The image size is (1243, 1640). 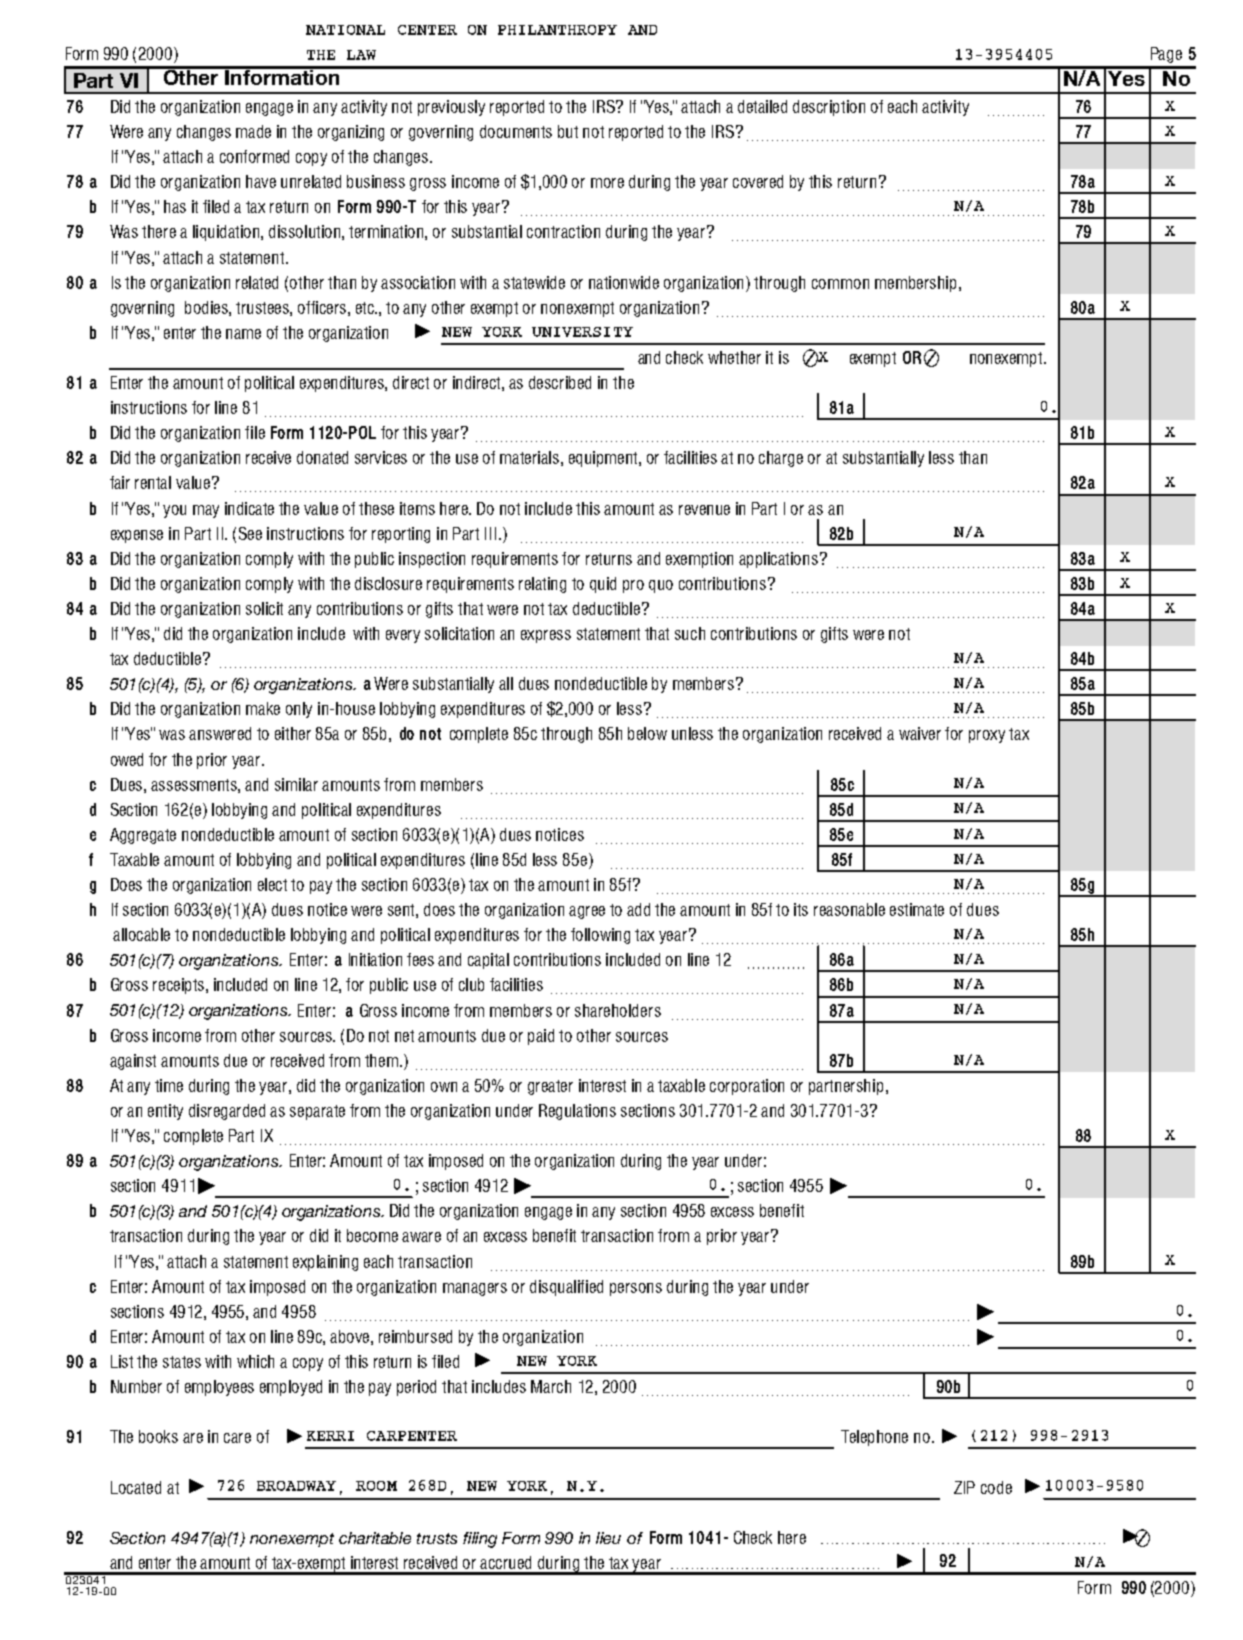 I want to click on proxy, so click(x=987, y=736).
